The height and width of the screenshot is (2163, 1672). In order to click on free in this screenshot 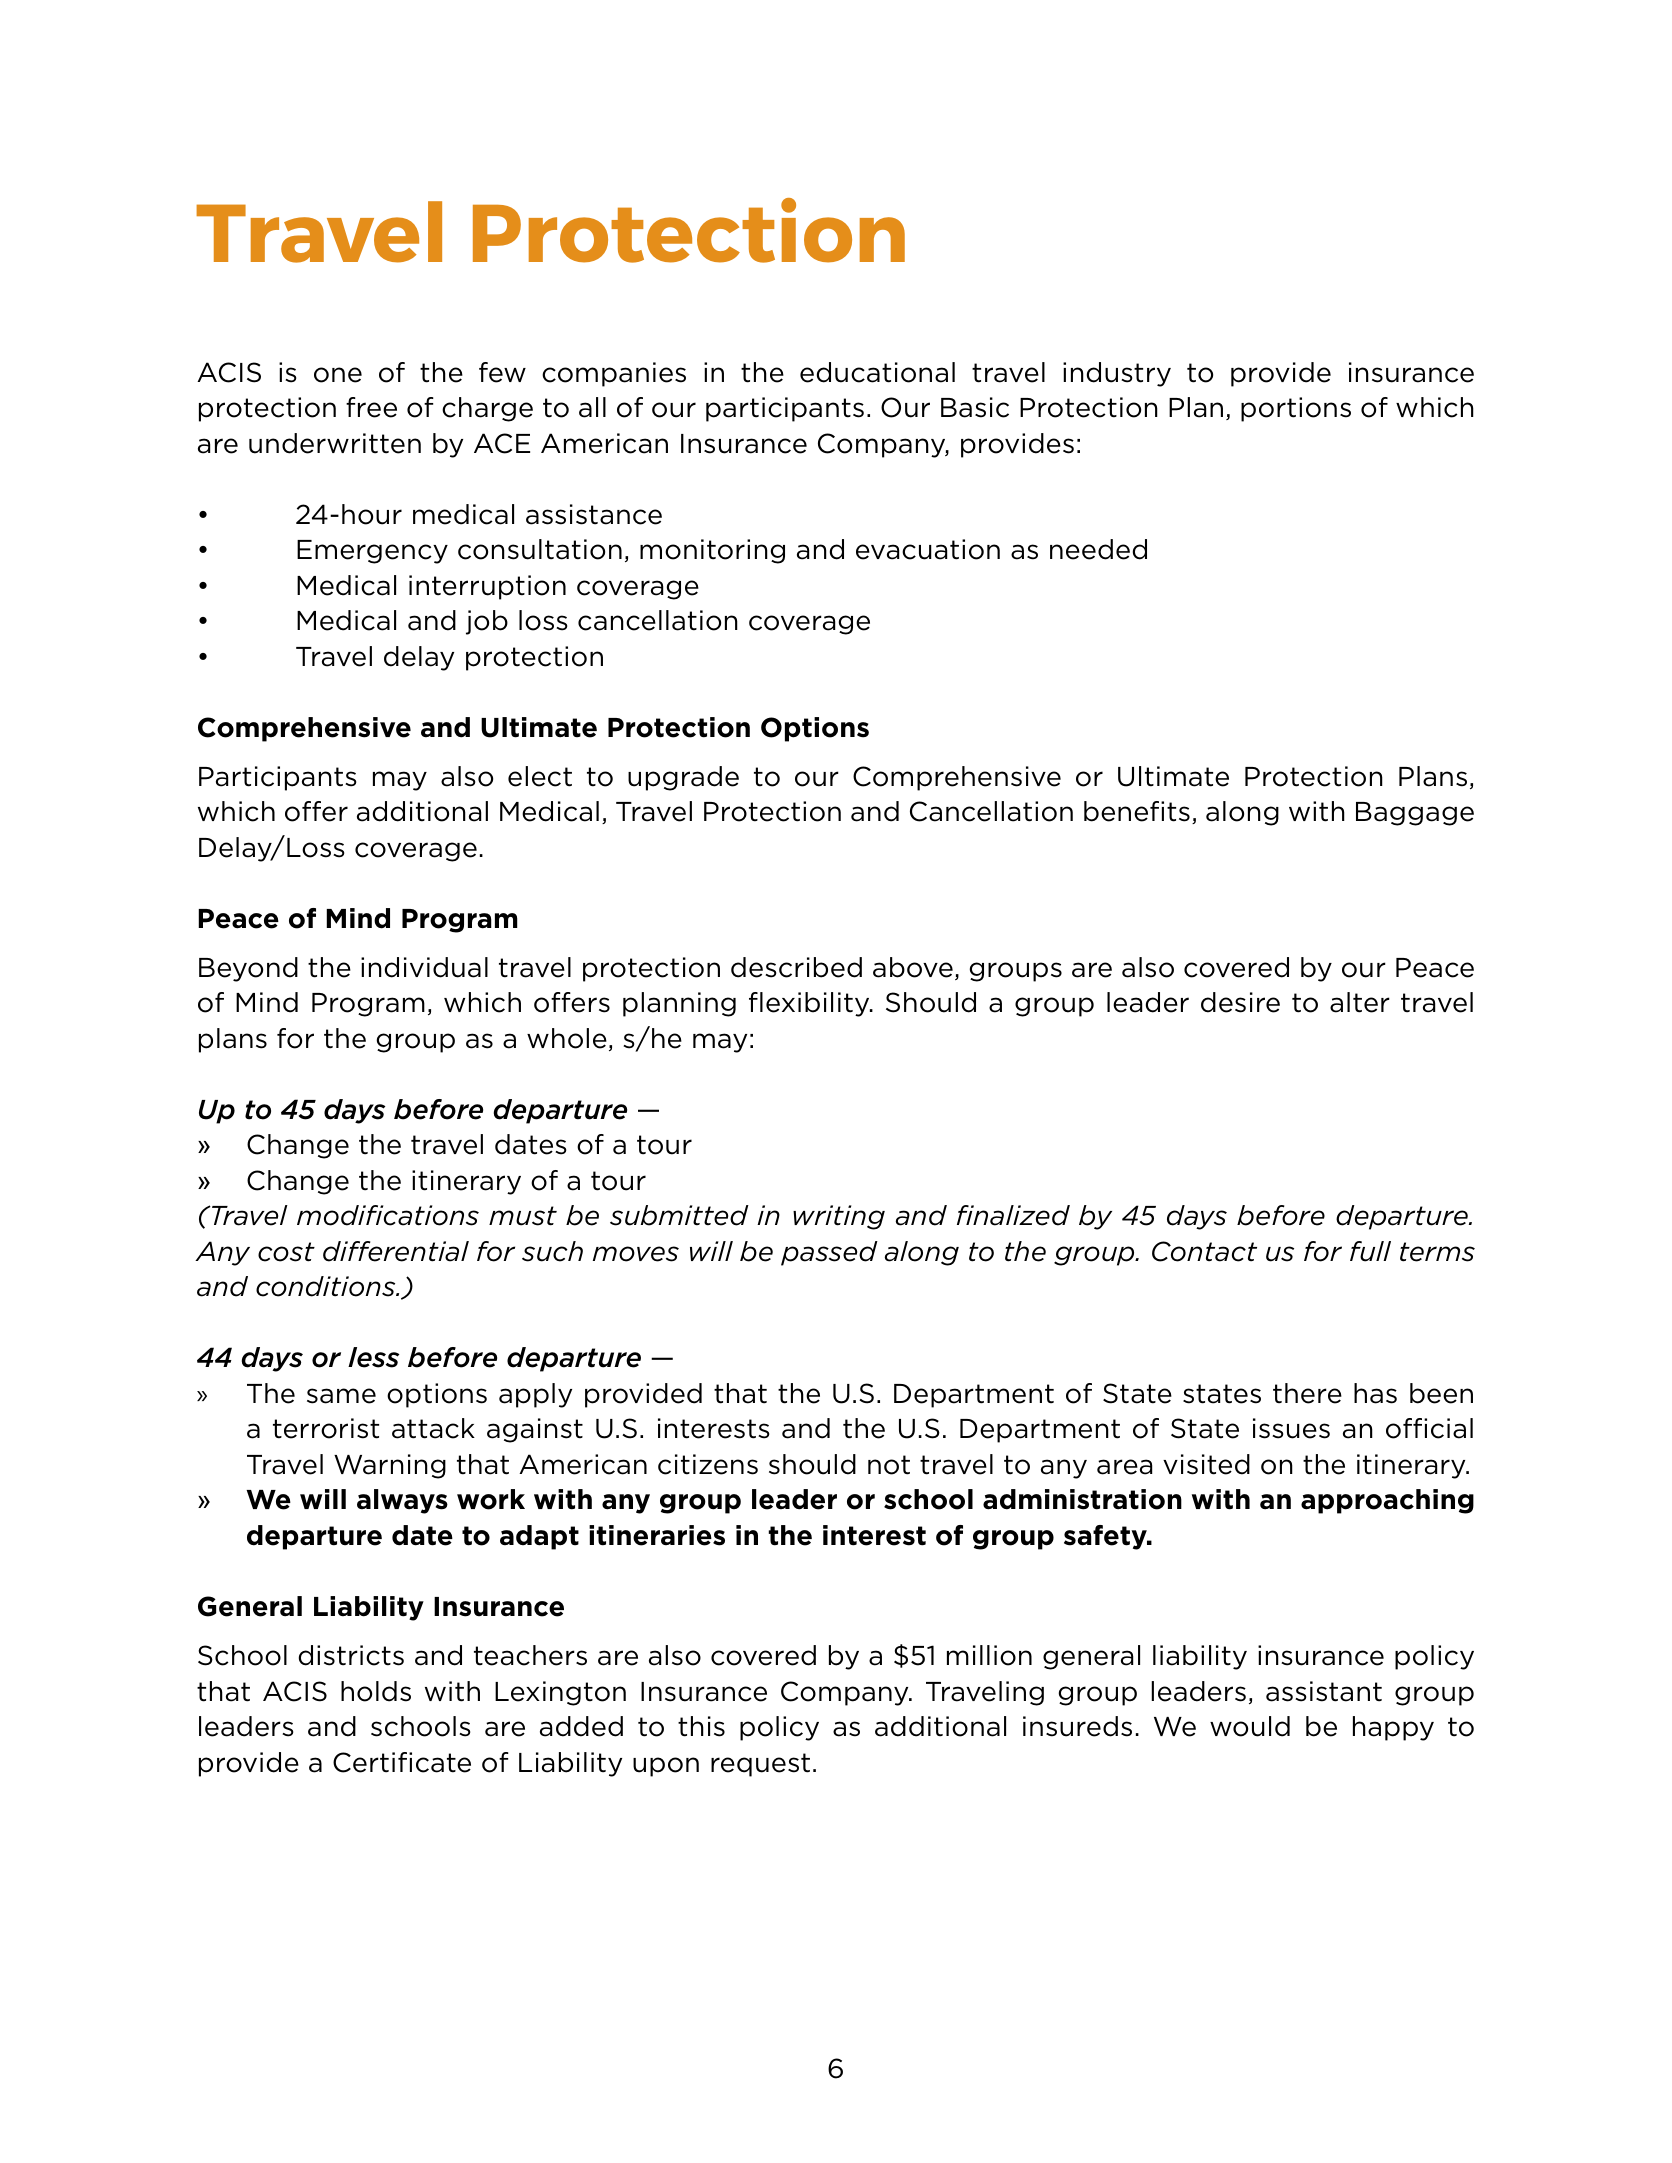, I will do `click(371, 407)`.
